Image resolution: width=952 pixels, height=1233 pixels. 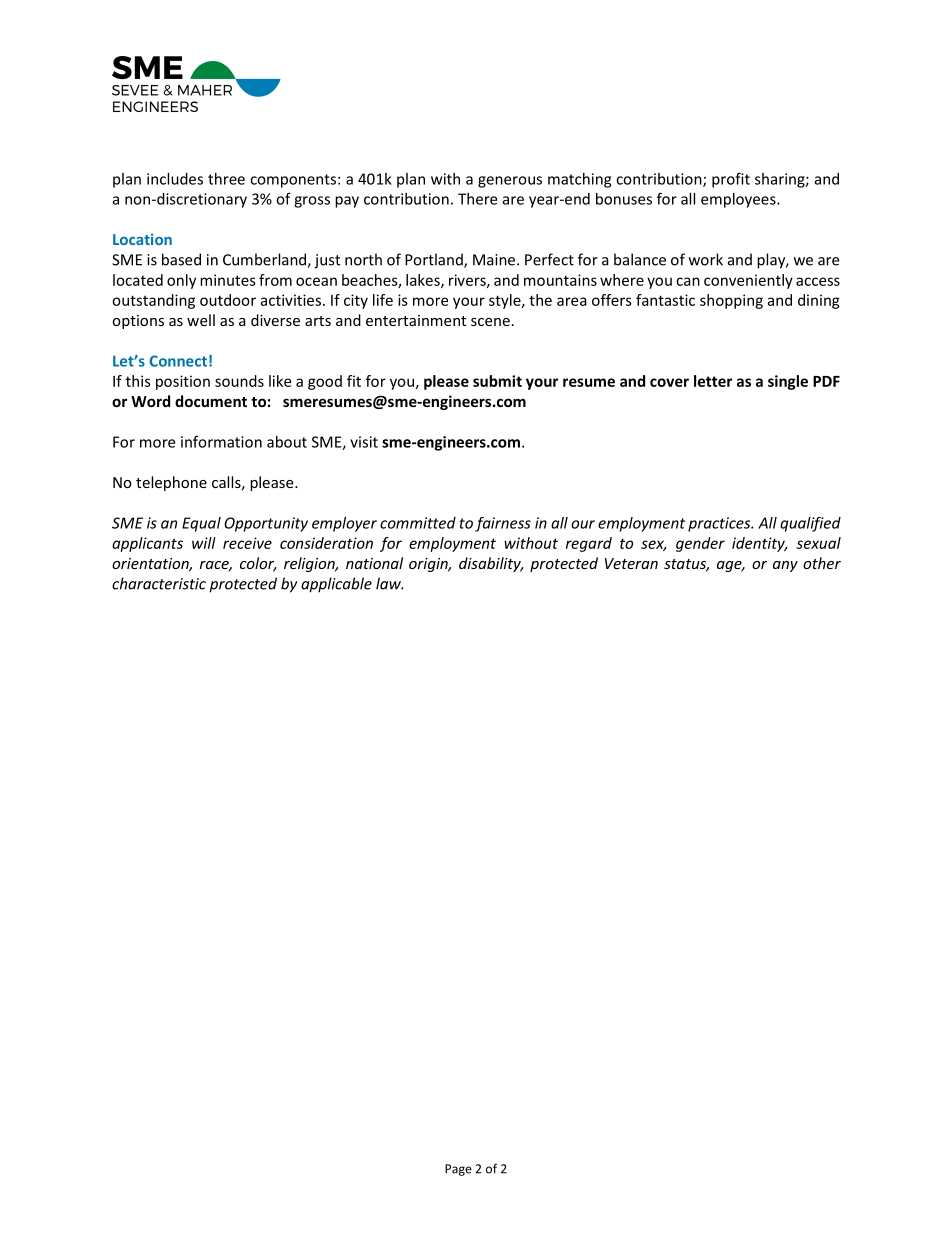 I want to click on applicable, so click(x=336, y=585).
